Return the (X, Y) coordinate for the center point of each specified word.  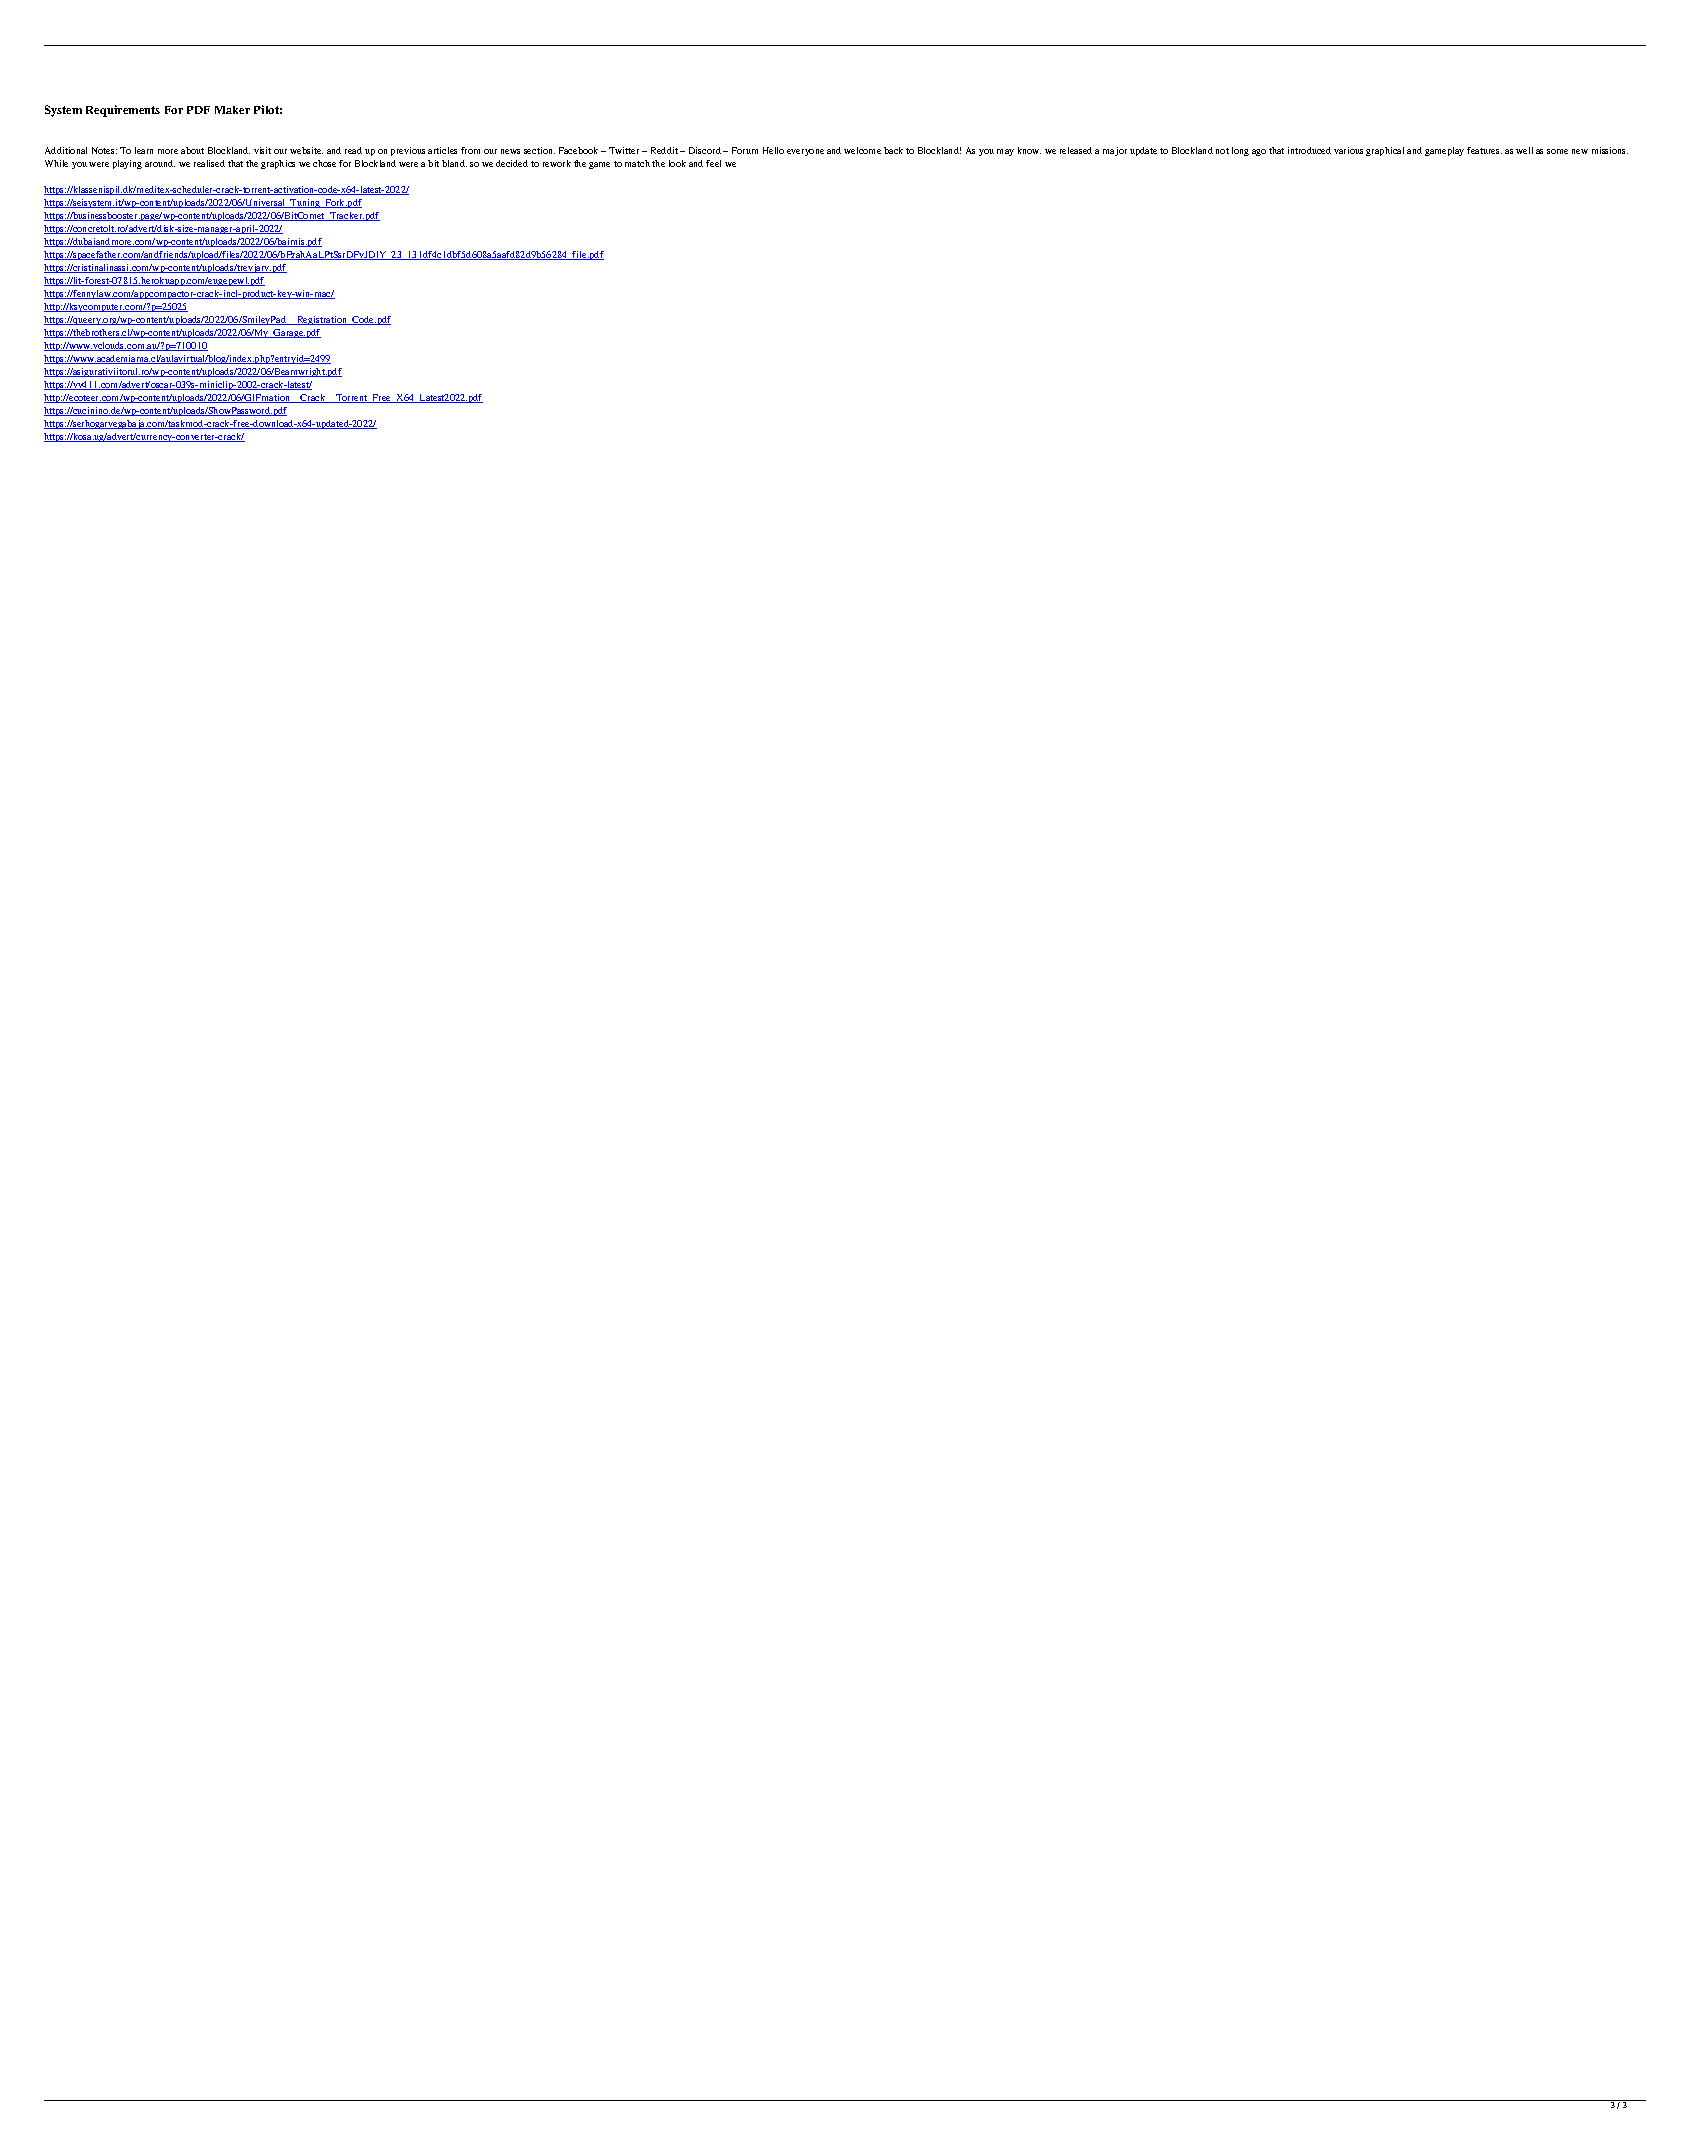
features (1484, 150)
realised (209, 163)
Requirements (123, 111)
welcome (862, 150)
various (1348, 150)
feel (713, 163)
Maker (232, 110)
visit (262, 150)
